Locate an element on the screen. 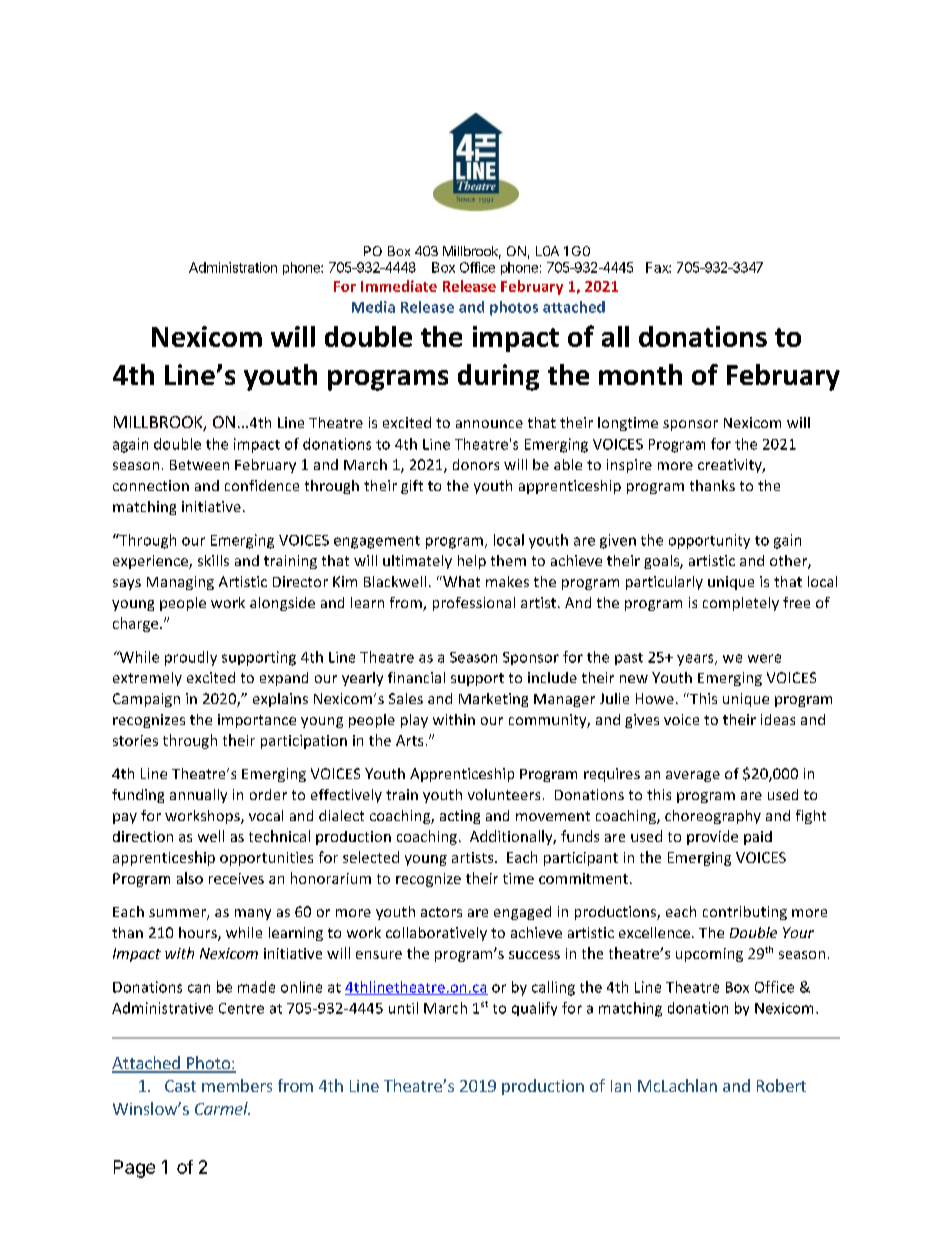 The height and width of the screenshot is (1233, 952). Ian is located at coordinates (621, 1086).
